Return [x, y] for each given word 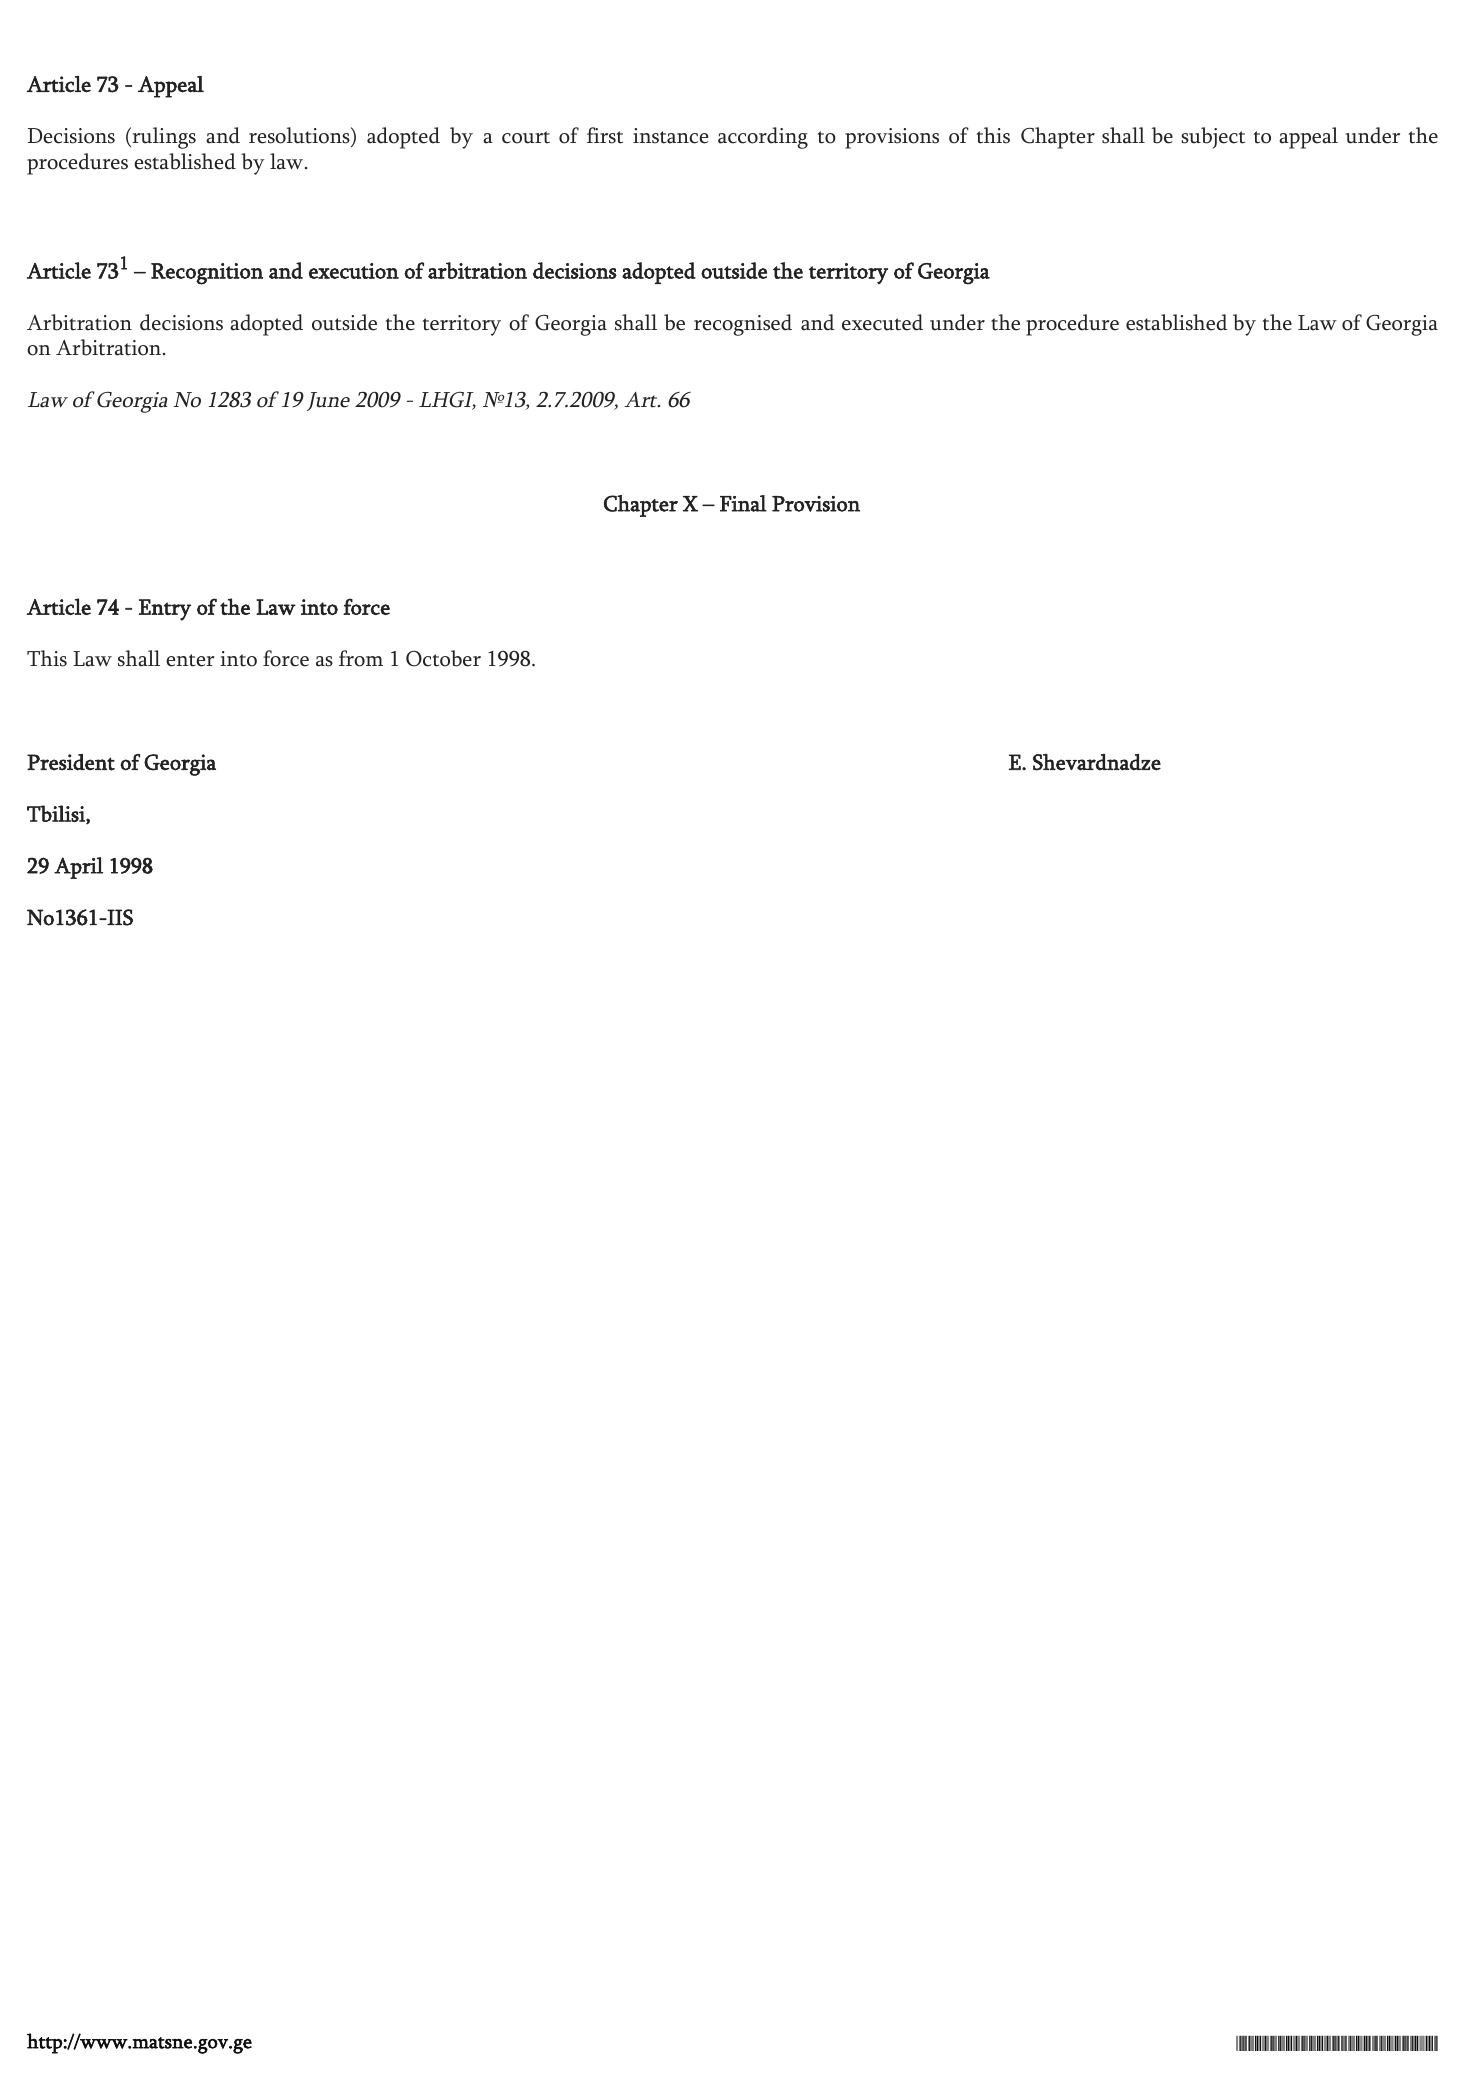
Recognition [207, 274]
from [361, 658]
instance [670, 136]
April [78, 868]
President [71, 762]
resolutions [300, 136]
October [443, 658]
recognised [743, 325]
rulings [163, 138]
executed [882, 322]
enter [190, 660]
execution [354, 271]
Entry [165, 610]
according [763, 138]
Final [743, 503]
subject [1213, 138]
